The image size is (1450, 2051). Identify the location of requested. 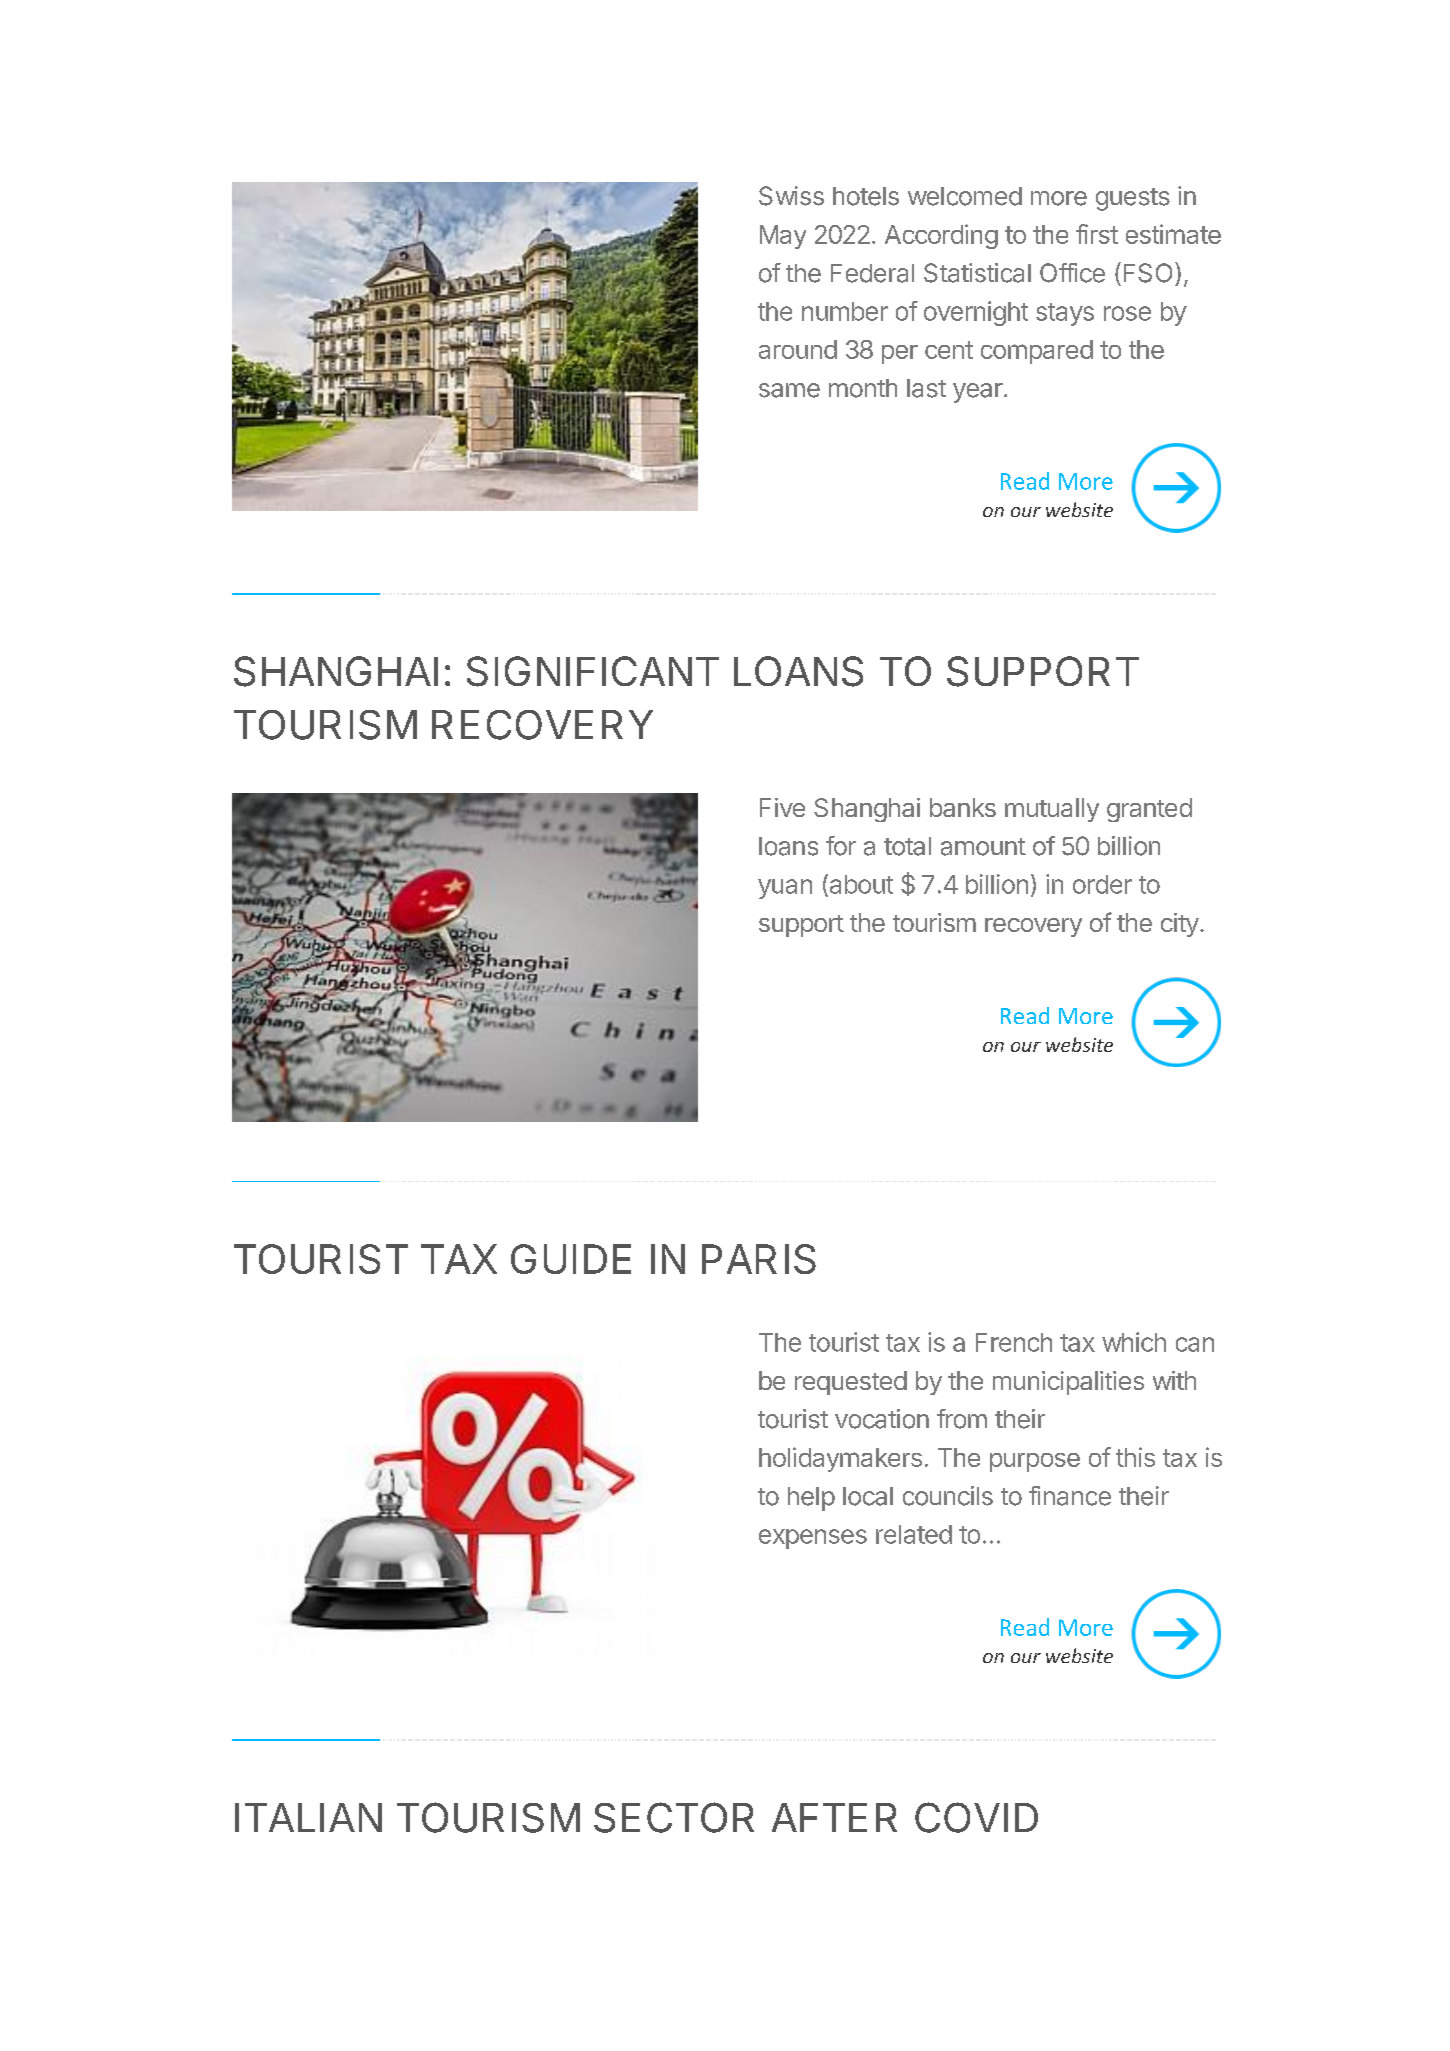
(851, 1383).
